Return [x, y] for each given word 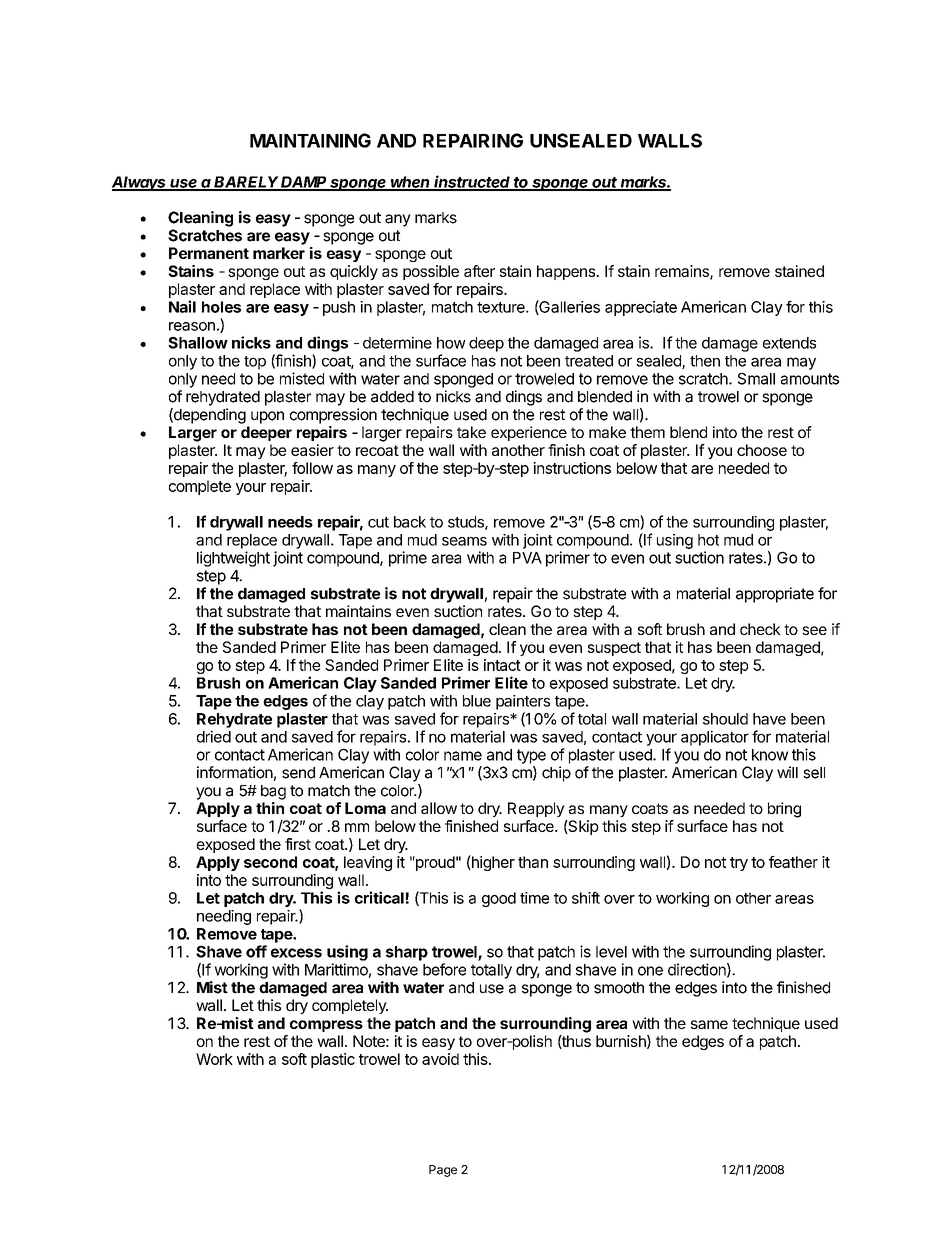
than [533, 862]
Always [140, 183]
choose [762, 450]
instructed [473, 182]
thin [270, 808]
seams [464, 541]
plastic [333, 1060]
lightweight [233, 559]
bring [784, 810]
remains [683, 272]
